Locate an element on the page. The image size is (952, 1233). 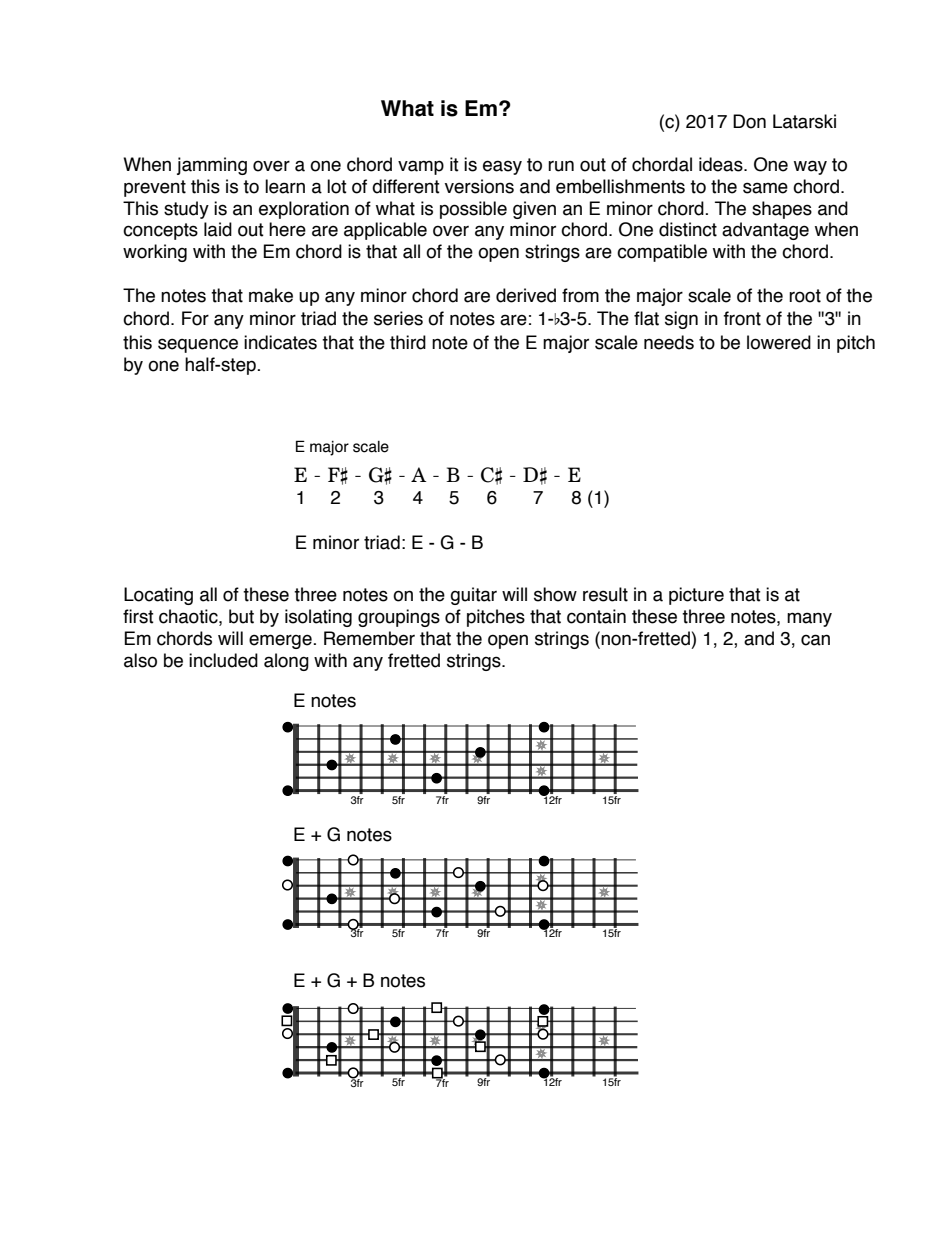
show is located at coordinates (555, 594).
